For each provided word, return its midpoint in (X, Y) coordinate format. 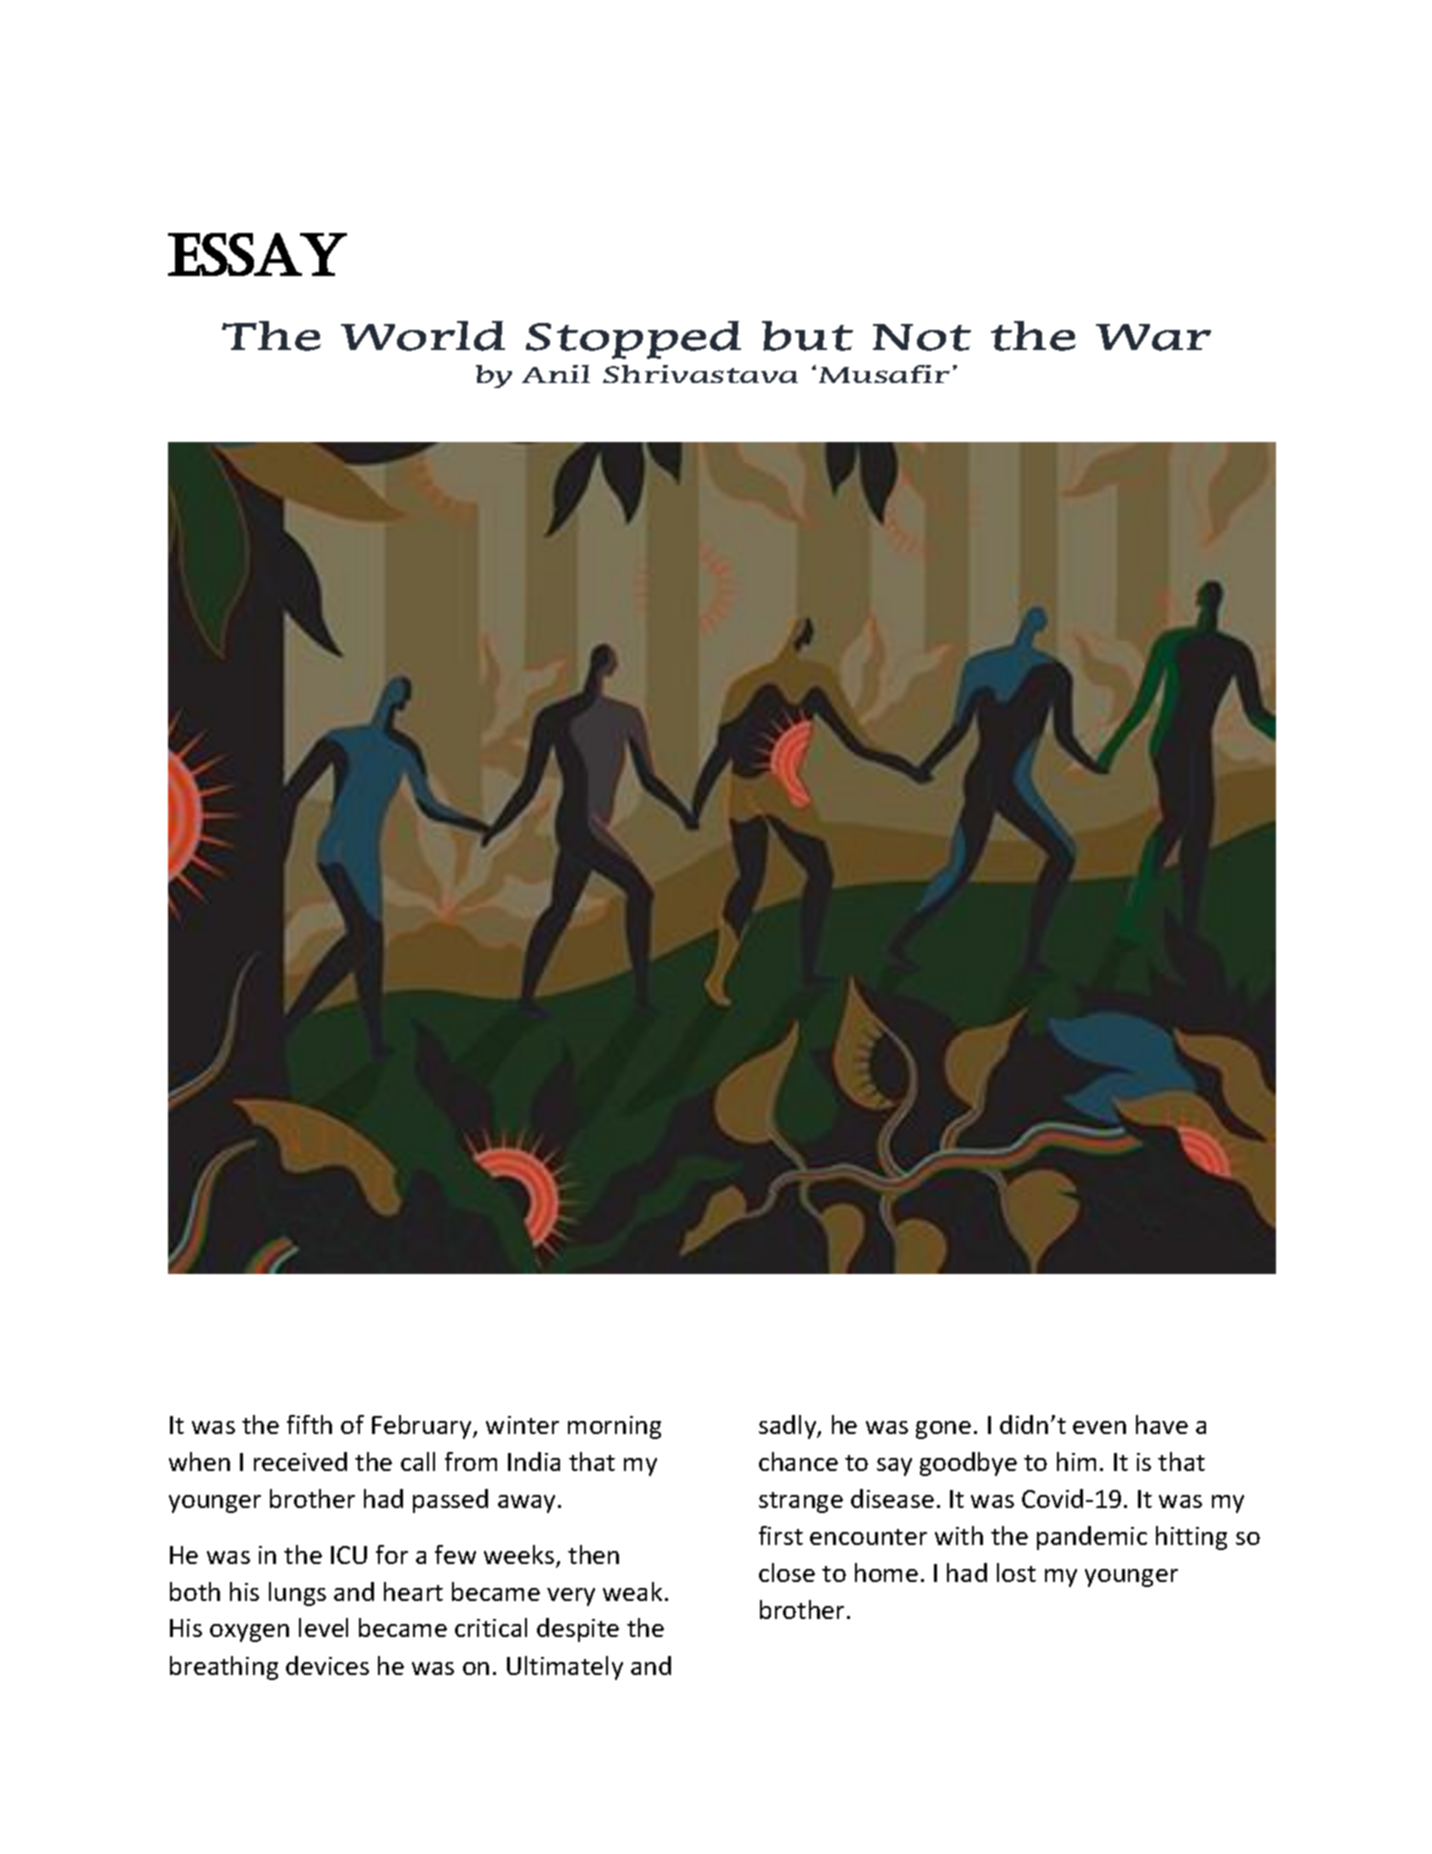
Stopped (633, 340)
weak (632, 1591)
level (323, 1627)
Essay (257, 254)
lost (1016, 1572)
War (1153, 337)
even (1099, 1427)
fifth (309, 1424)
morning (614, 1427)
